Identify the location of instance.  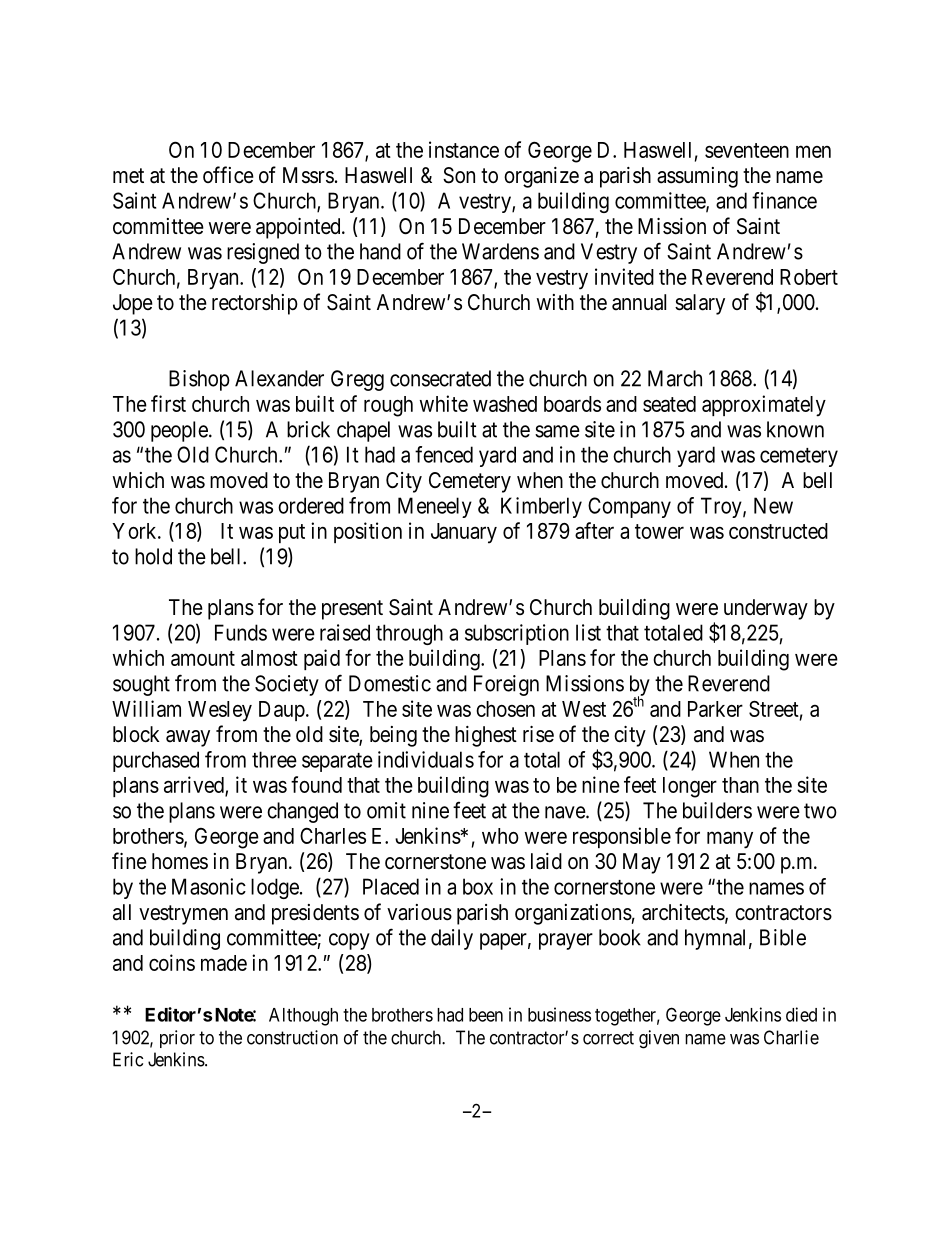
(464, 149).
